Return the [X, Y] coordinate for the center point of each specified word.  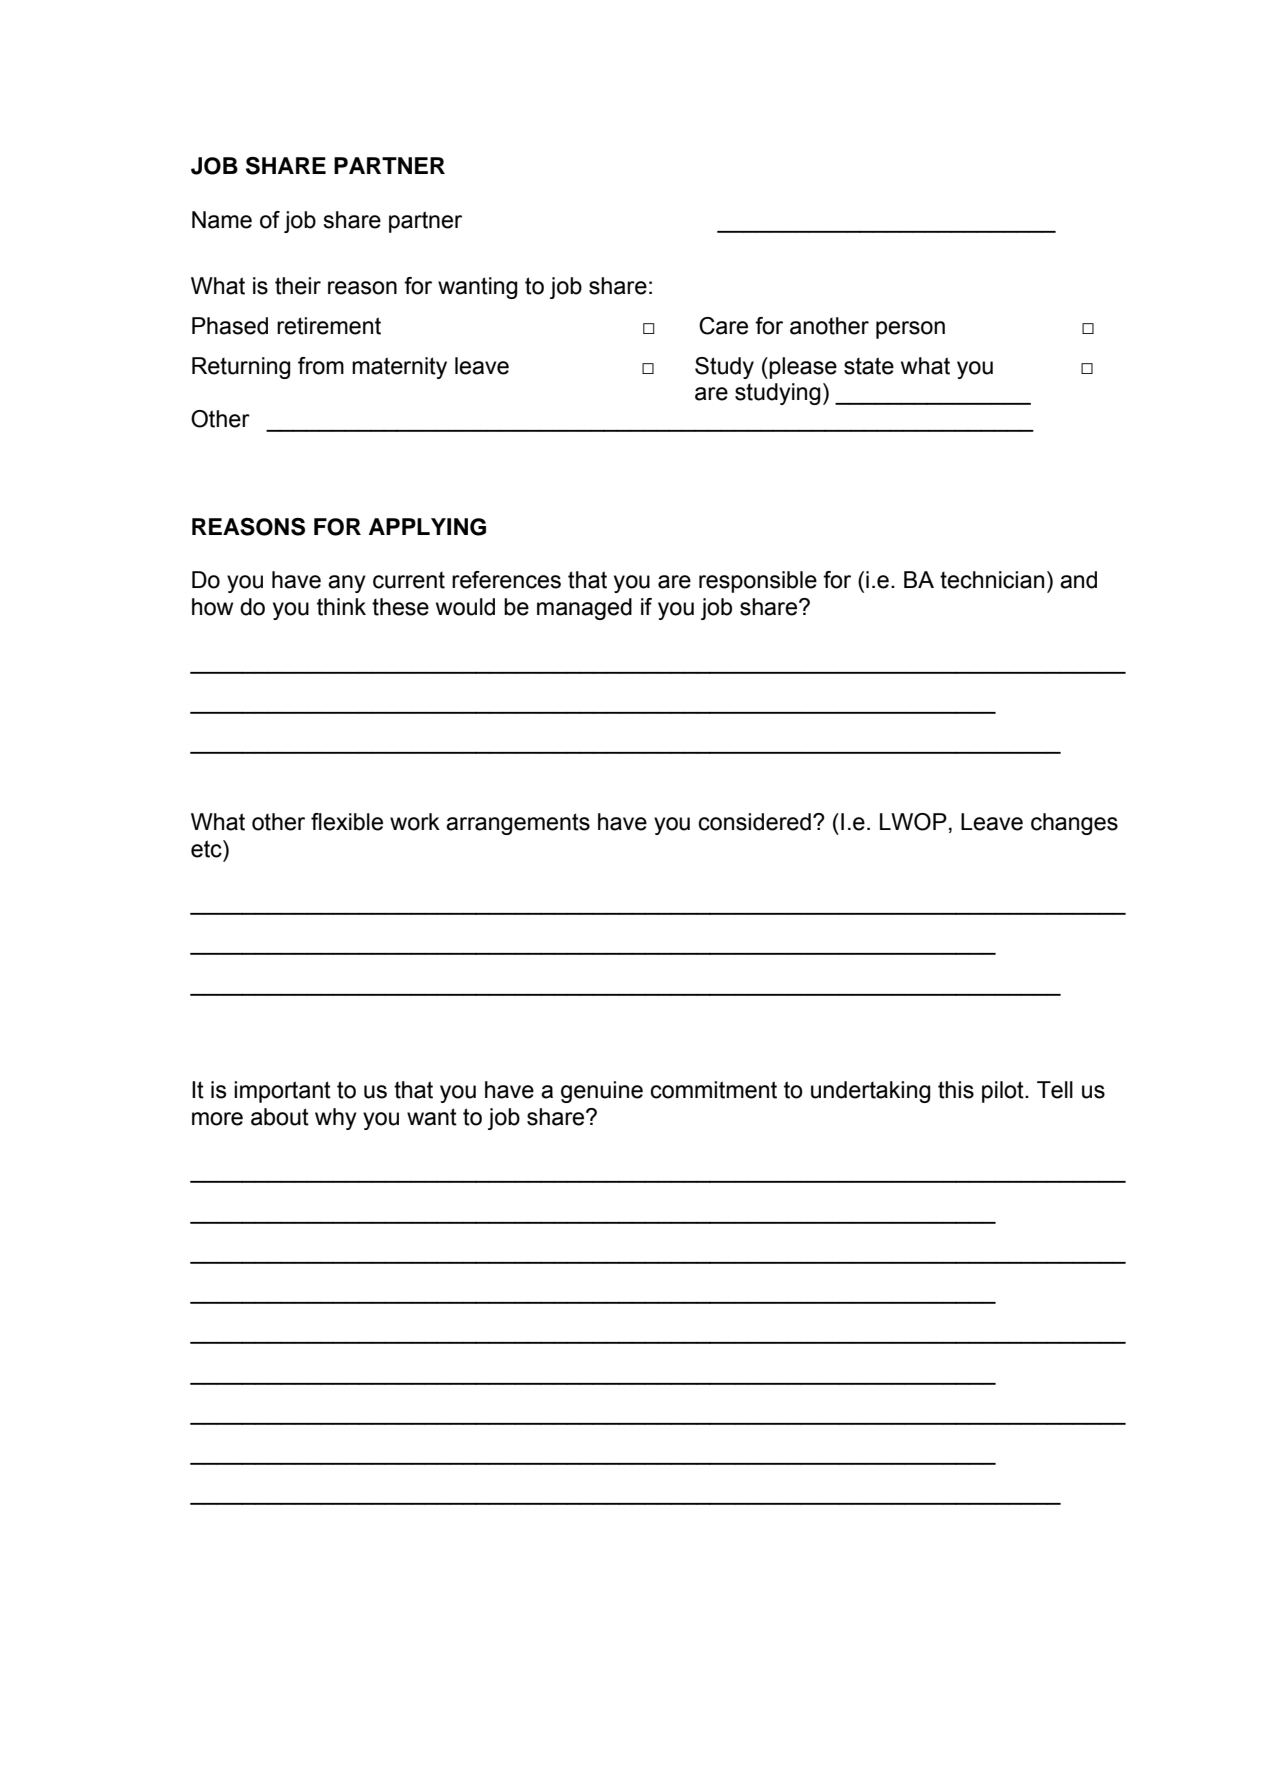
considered [754, 822]
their [298, 286]
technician [992, 580]
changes [1074, 824]
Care [723, 326]
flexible [347, 822]
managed [584, 609]
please [803, 368]
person [910, 330]
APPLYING [427, 527]
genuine [602, 1092]
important [282, 1092]
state [869, 366]
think [341, 607]
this [956, 1090]
